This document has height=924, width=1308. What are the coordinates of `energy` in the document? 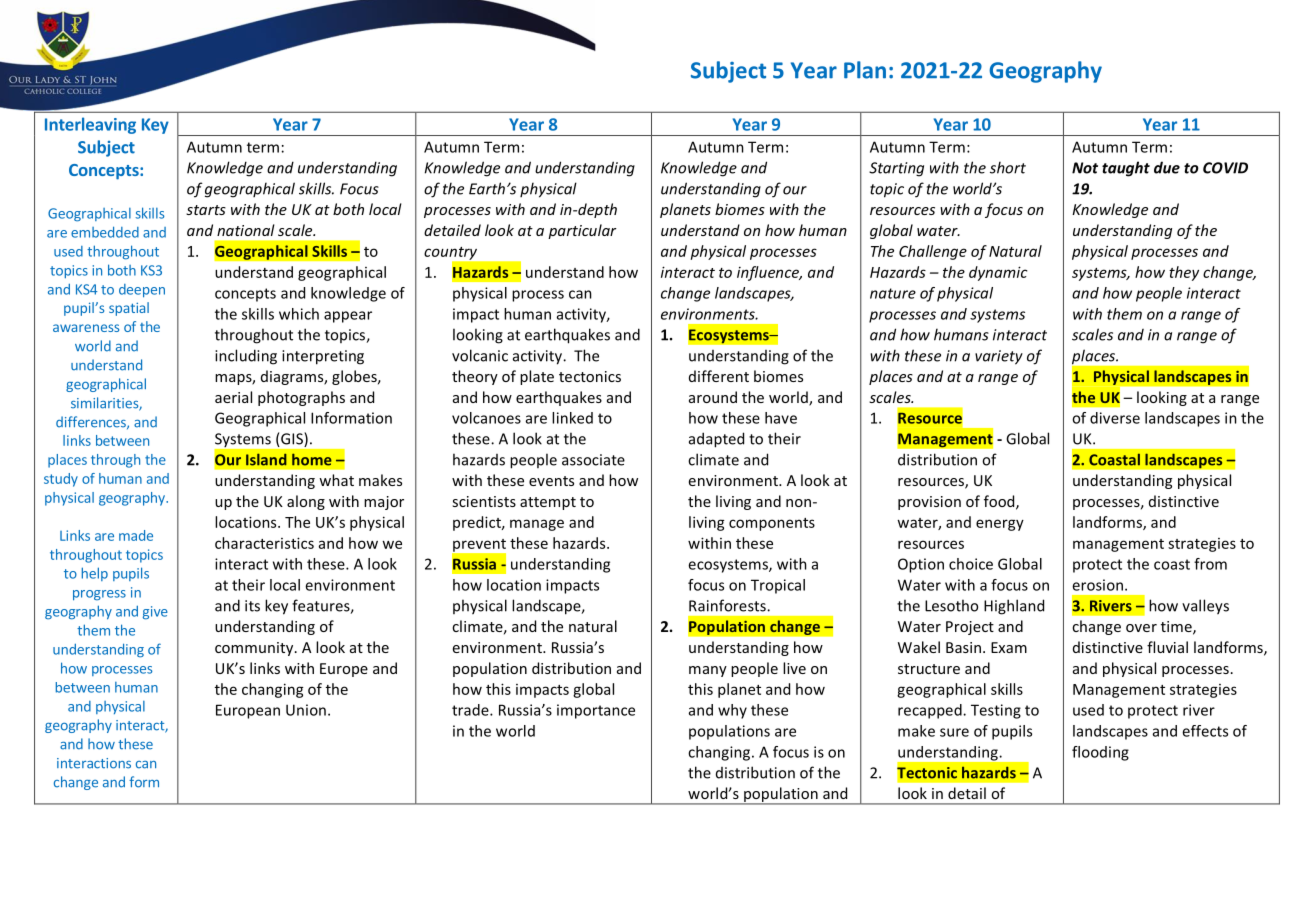 It's located at (1000, 525).
